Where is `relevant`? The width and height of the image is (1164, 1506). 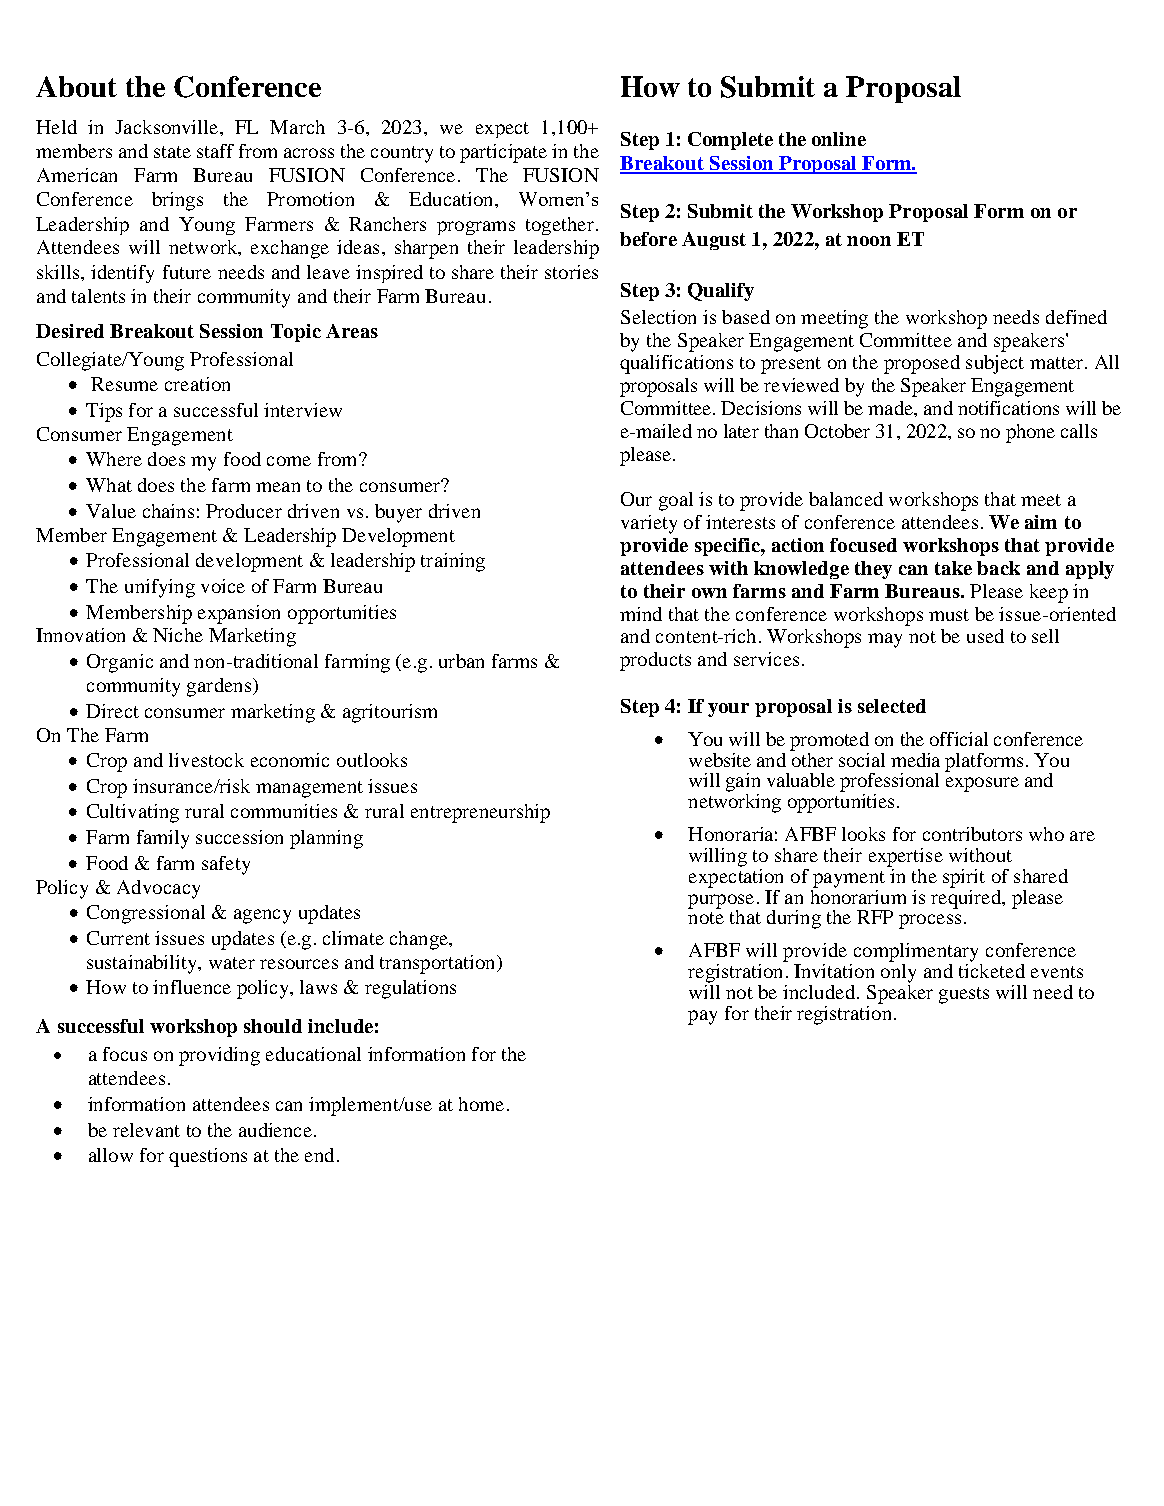 relevant is located at coordinates (146, 1130).
